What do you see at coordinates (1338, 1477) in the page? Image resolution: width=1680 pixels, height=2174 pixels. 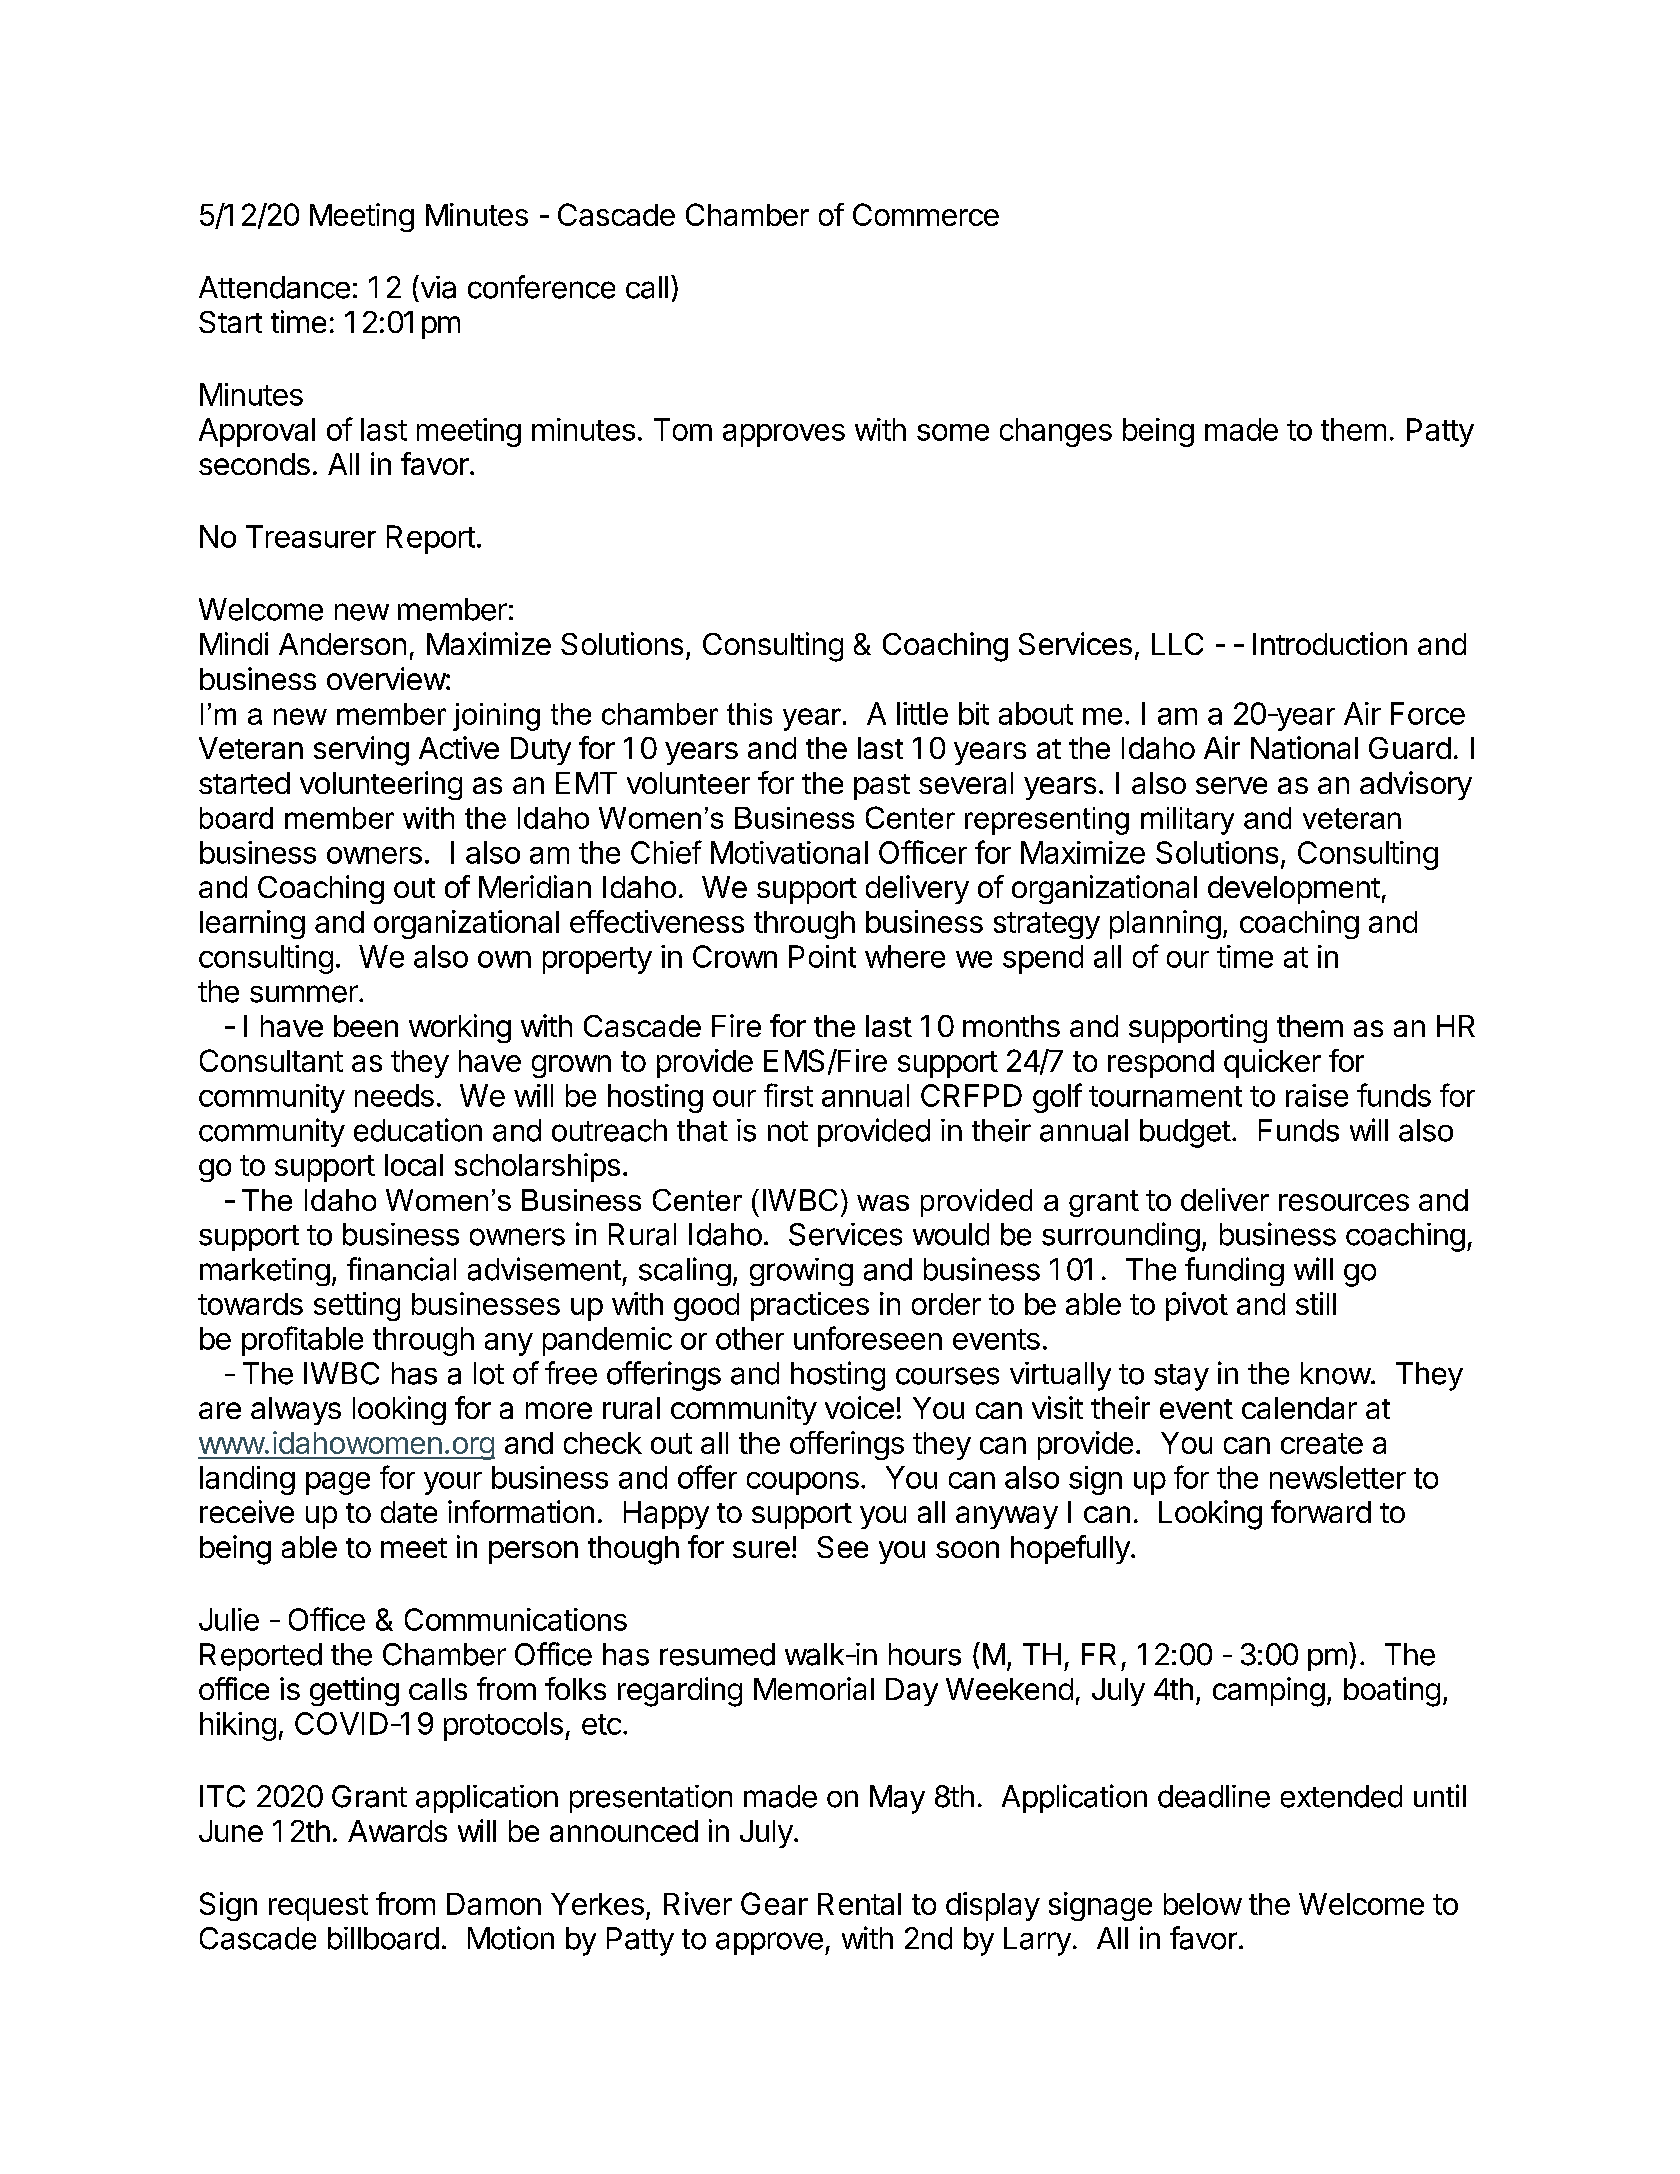 I see `newsletter` at bounding box center [1338, 1477].
